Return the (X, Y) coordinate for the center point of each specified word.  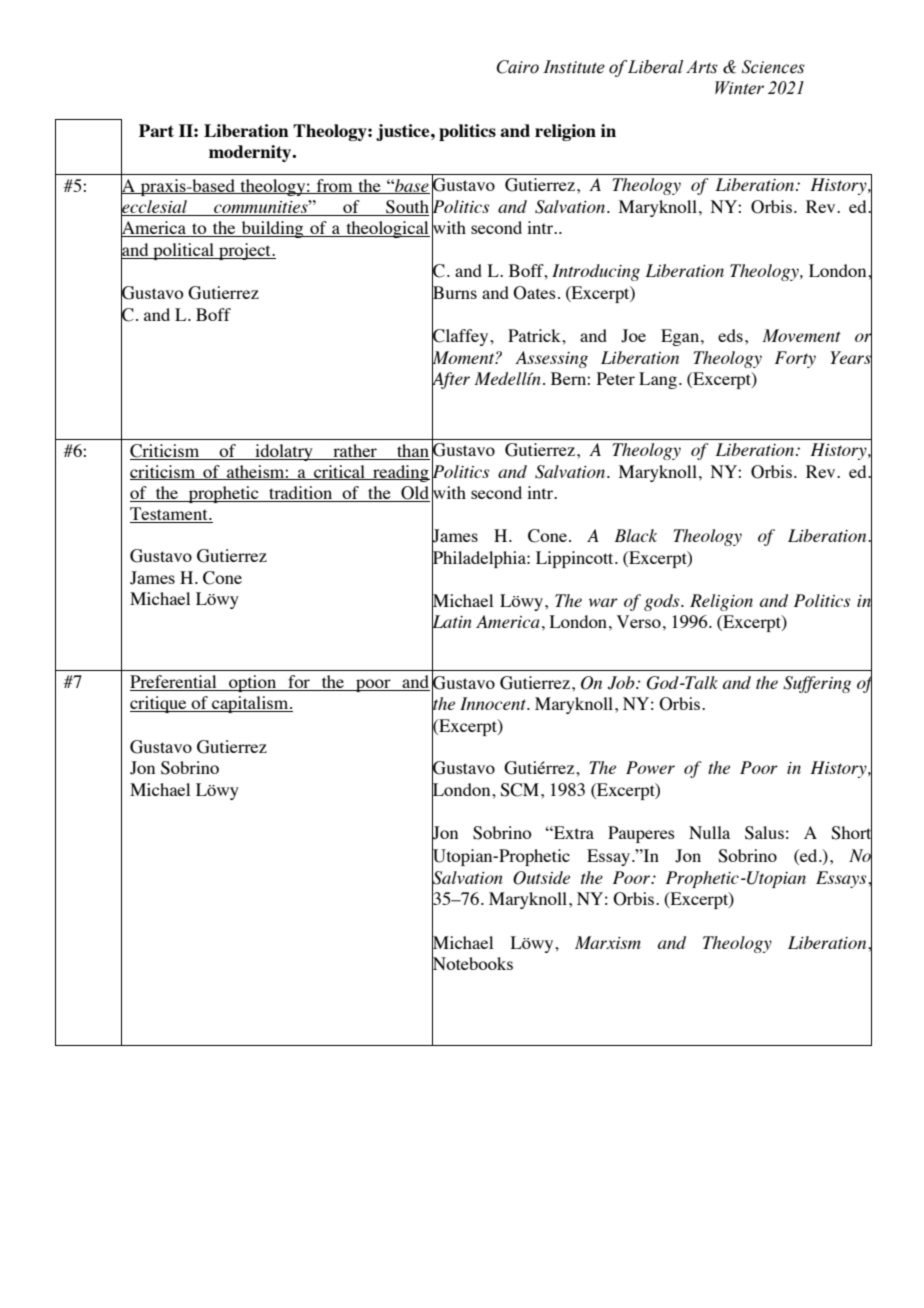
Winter (739, 88)
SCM (521, 790)
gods (663, 602)
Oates (534, 293)
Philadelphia (480, 559)
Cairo (518, 67)
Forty (795, 359)
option (253, 683)
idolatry (284, 452)
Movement (801, 335)
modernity (251, 153)
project (245, 251)
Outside (541, 878)
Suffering (817, 684)
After (451, 380)
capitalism (250, 704)
